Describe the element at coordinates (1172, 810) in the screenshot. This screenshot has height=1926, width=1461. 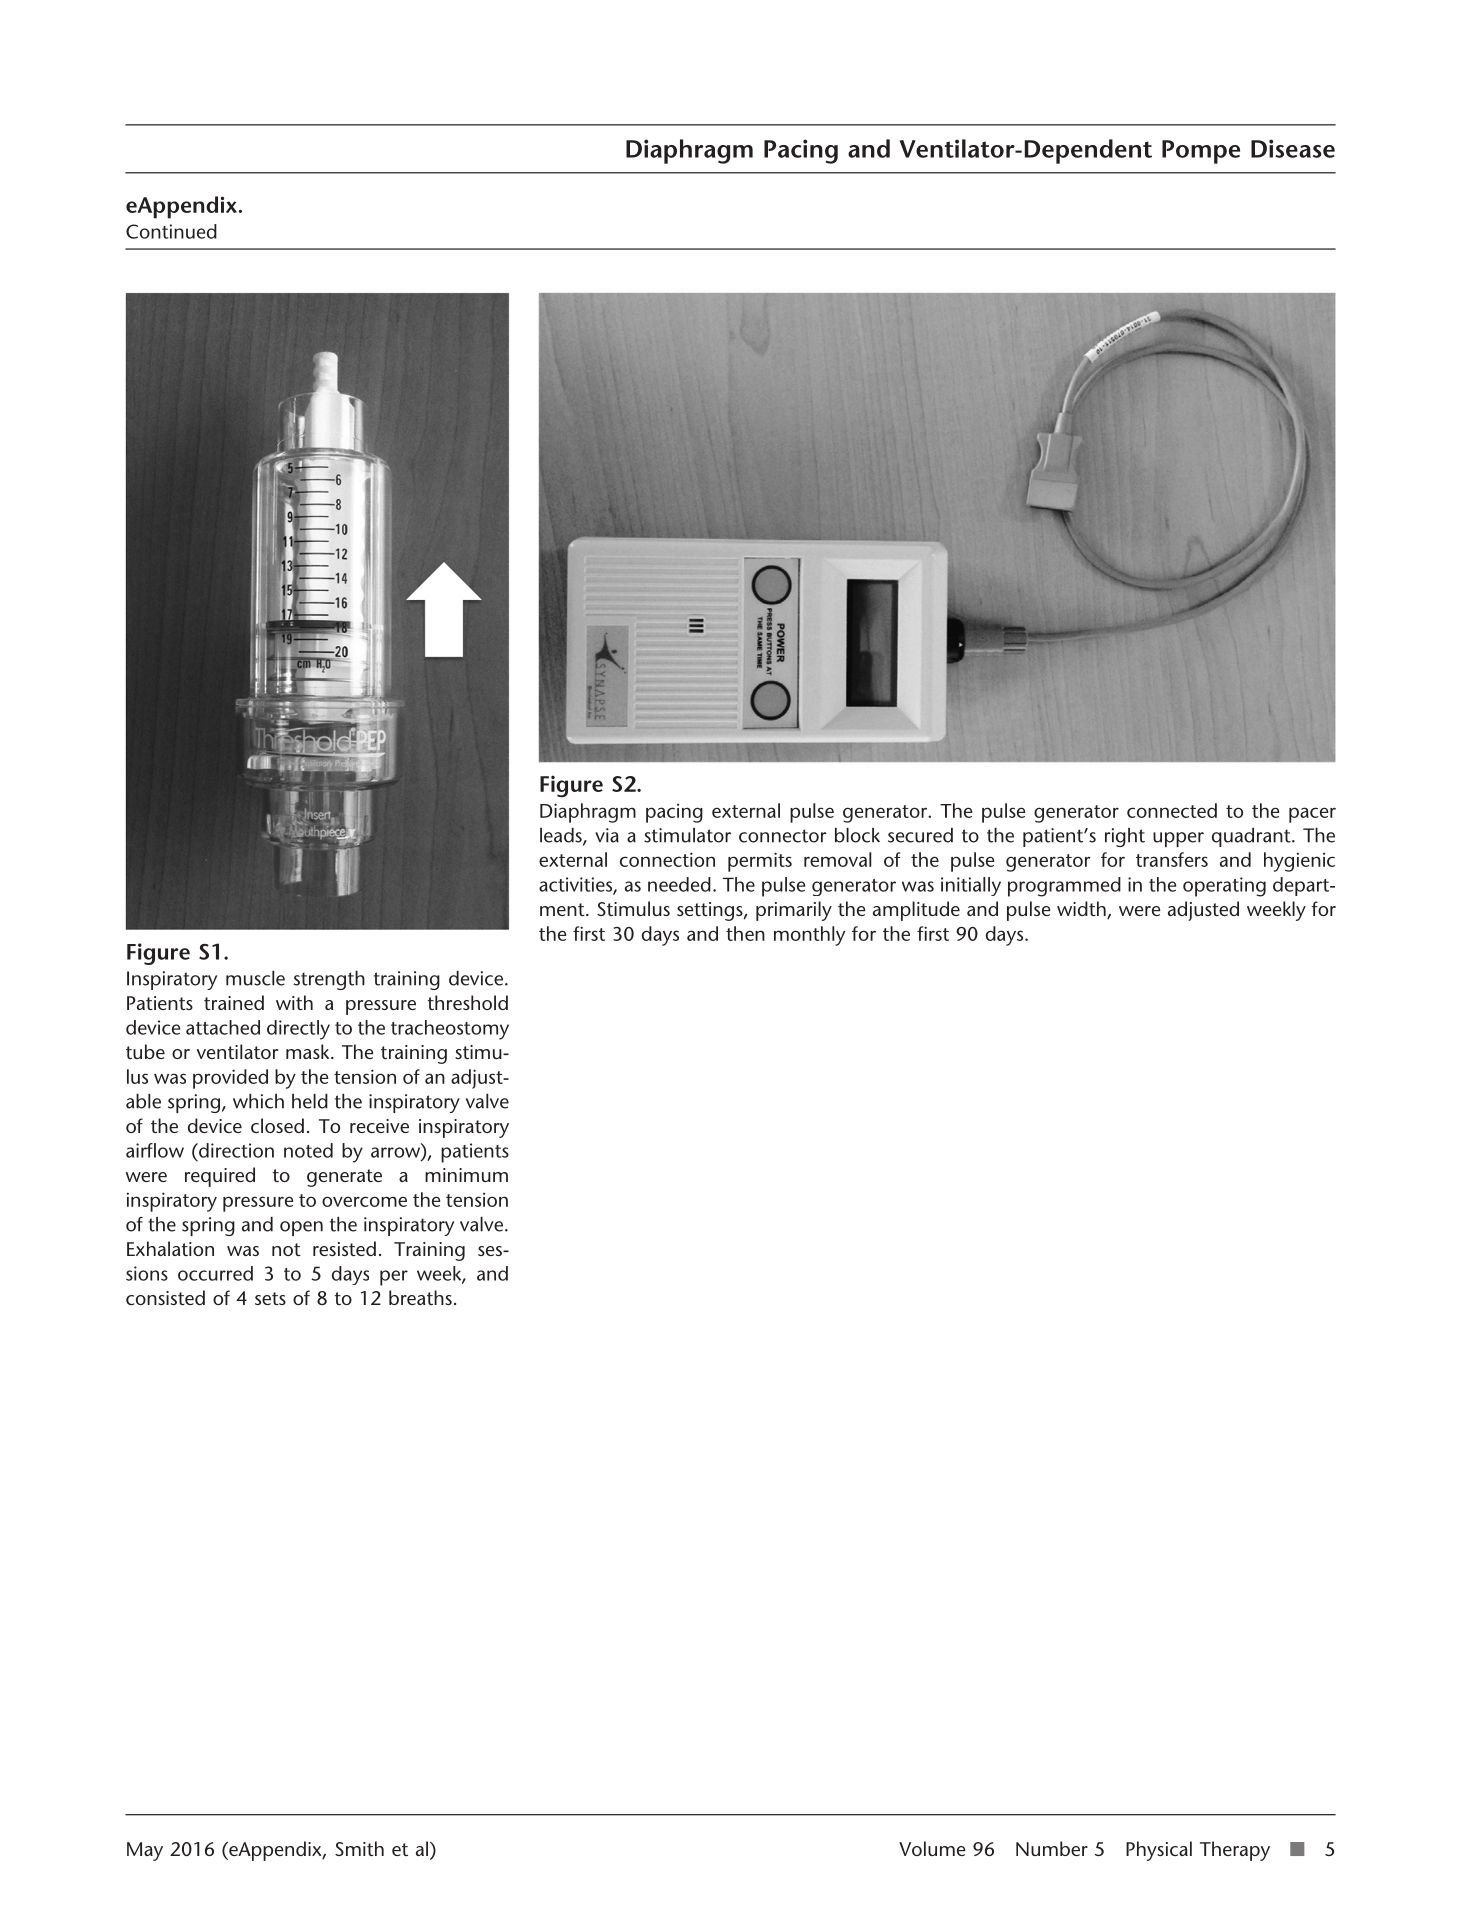
I see `connected` at that location.
